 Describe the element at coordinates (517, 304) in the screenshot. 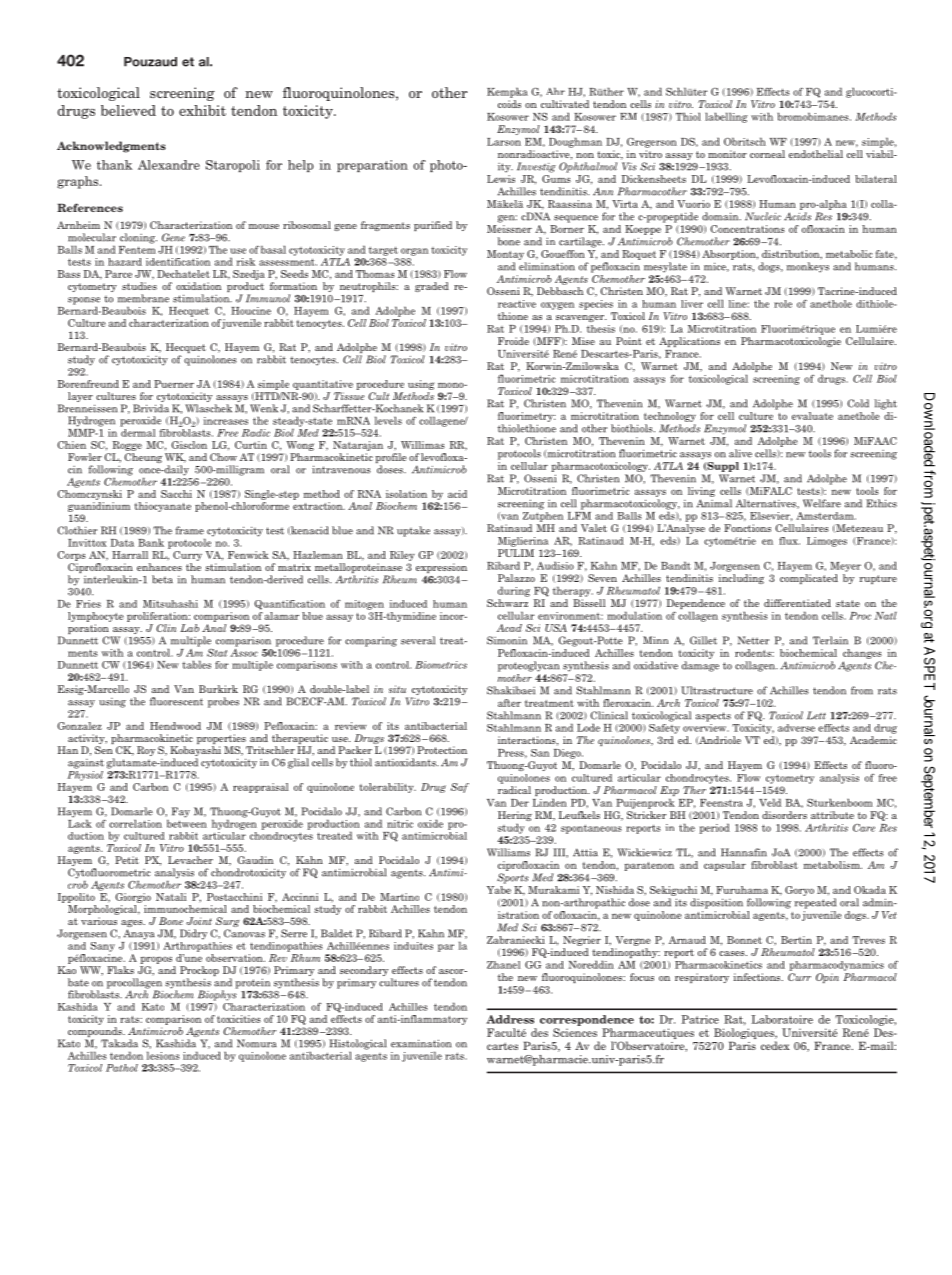

I see `reactive` at that location.
